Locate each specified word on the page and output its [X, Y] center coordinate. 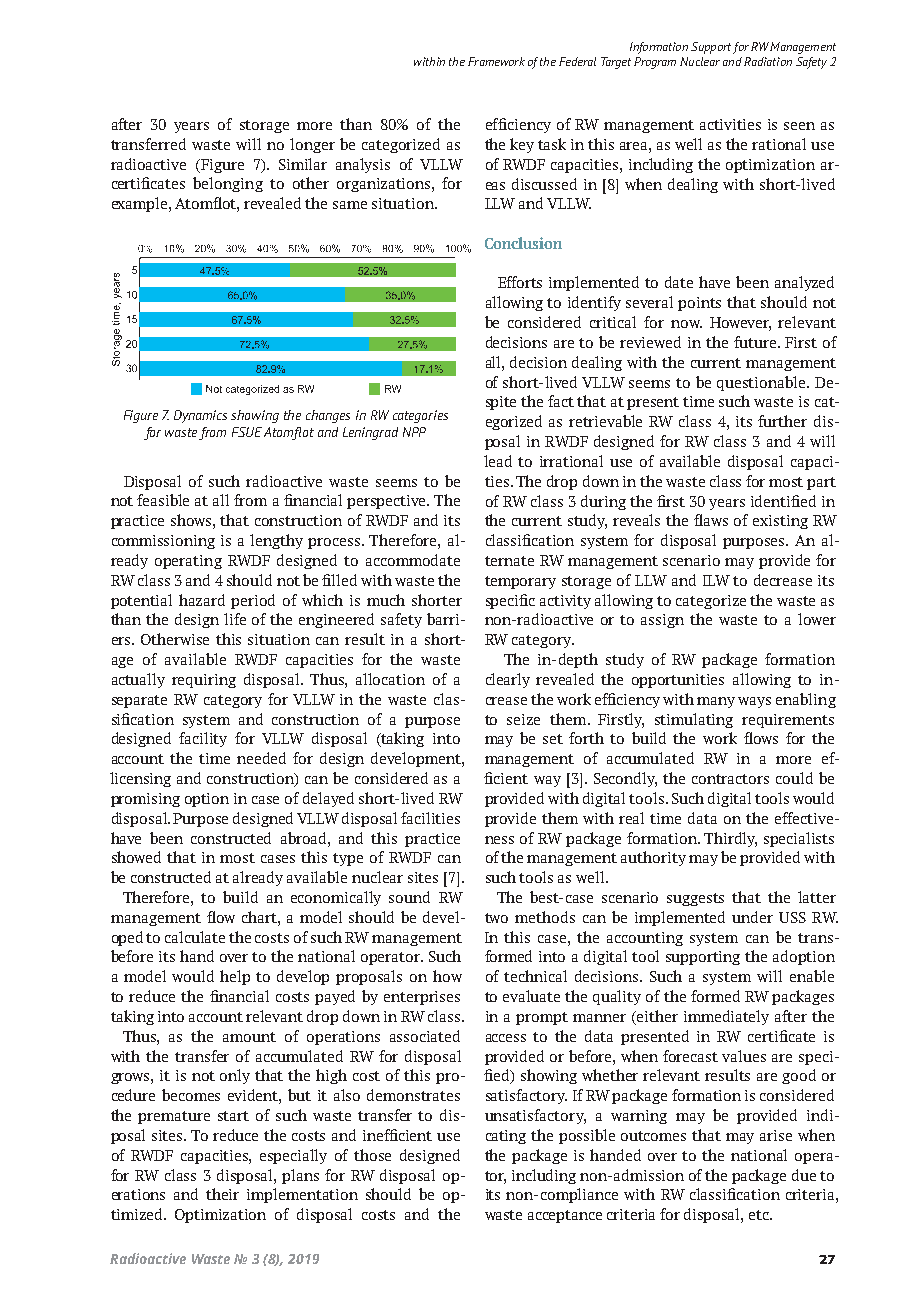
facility [203, 739]
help [235, 977]
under [752, 917]
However [740, 324]
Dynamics [200, 416]
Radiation [768, 61]
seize [523, 719]
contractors [730, 779]
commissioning [163, 542]
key [522, 145]
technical [535, 976]
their [222, 1194]
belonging [228, 184]
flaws [711, 520]
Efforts [520, 282]
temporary [520, 582]
